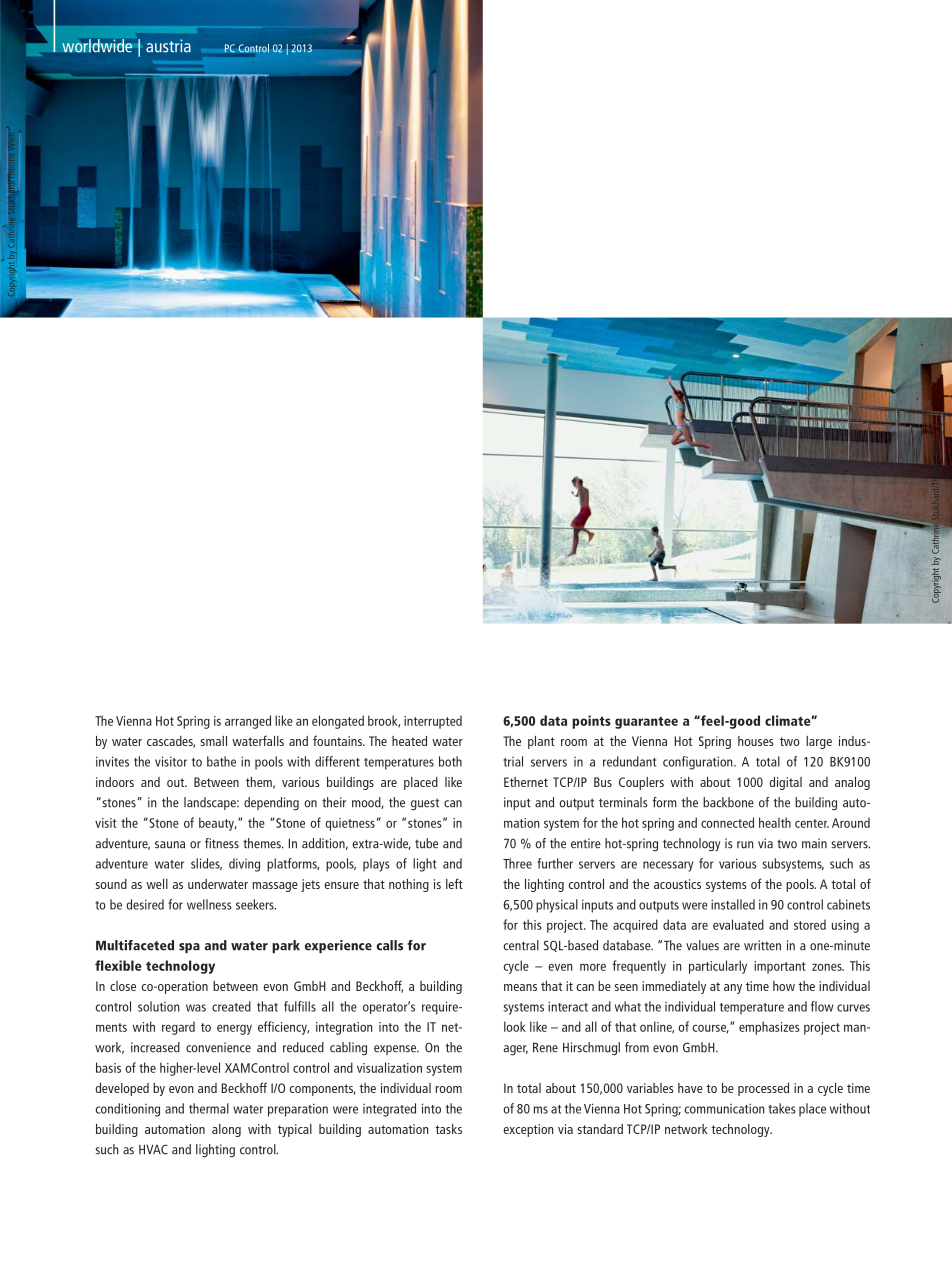  Describe the element at coordinates (248, 722) in the screenshot. I see `arranged` at that location.
